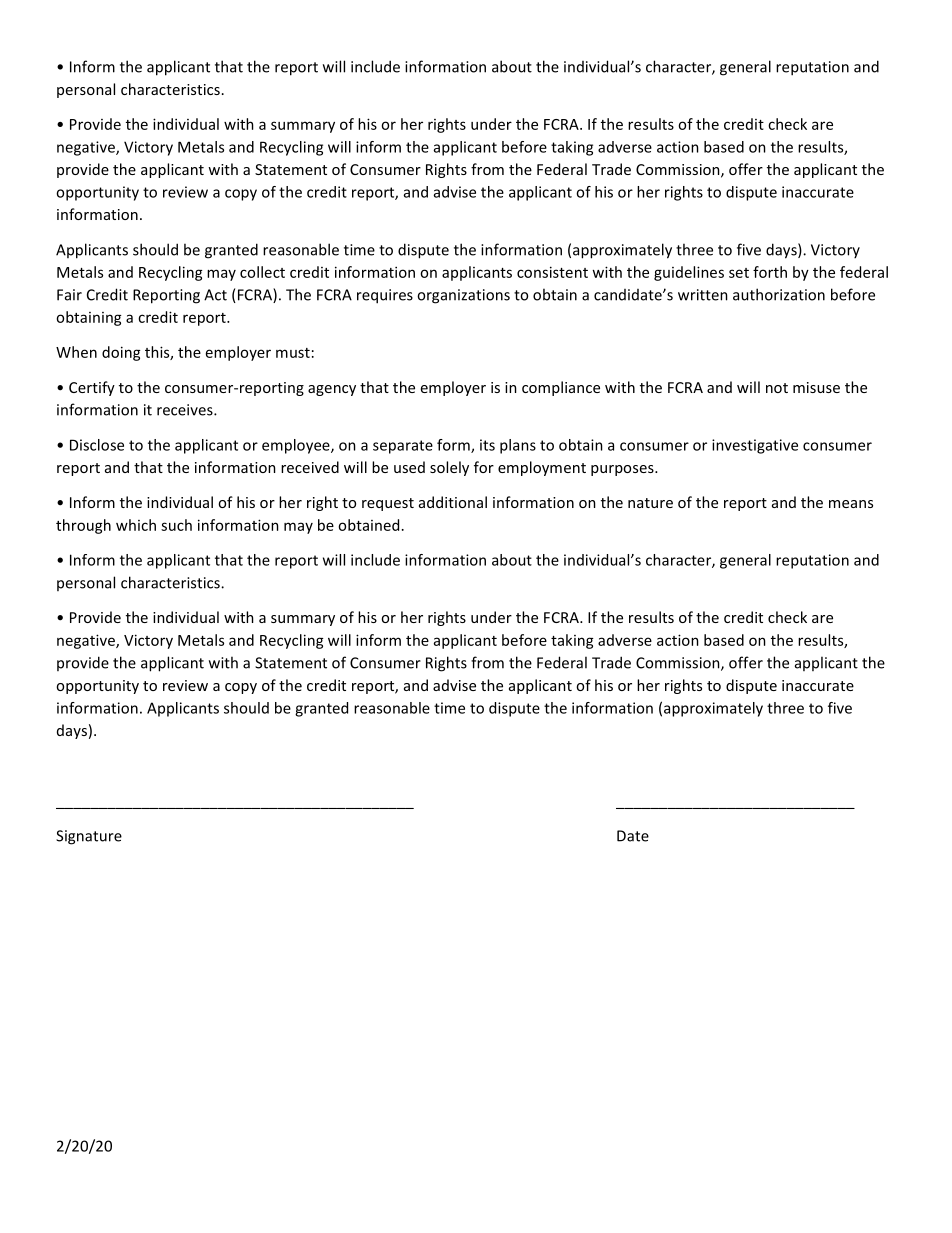 This screenshot has width=952, height=1233. What do you see at coordinates (487, 445) in the screenshot?
I see `its` at bounding box center [487, 445].
